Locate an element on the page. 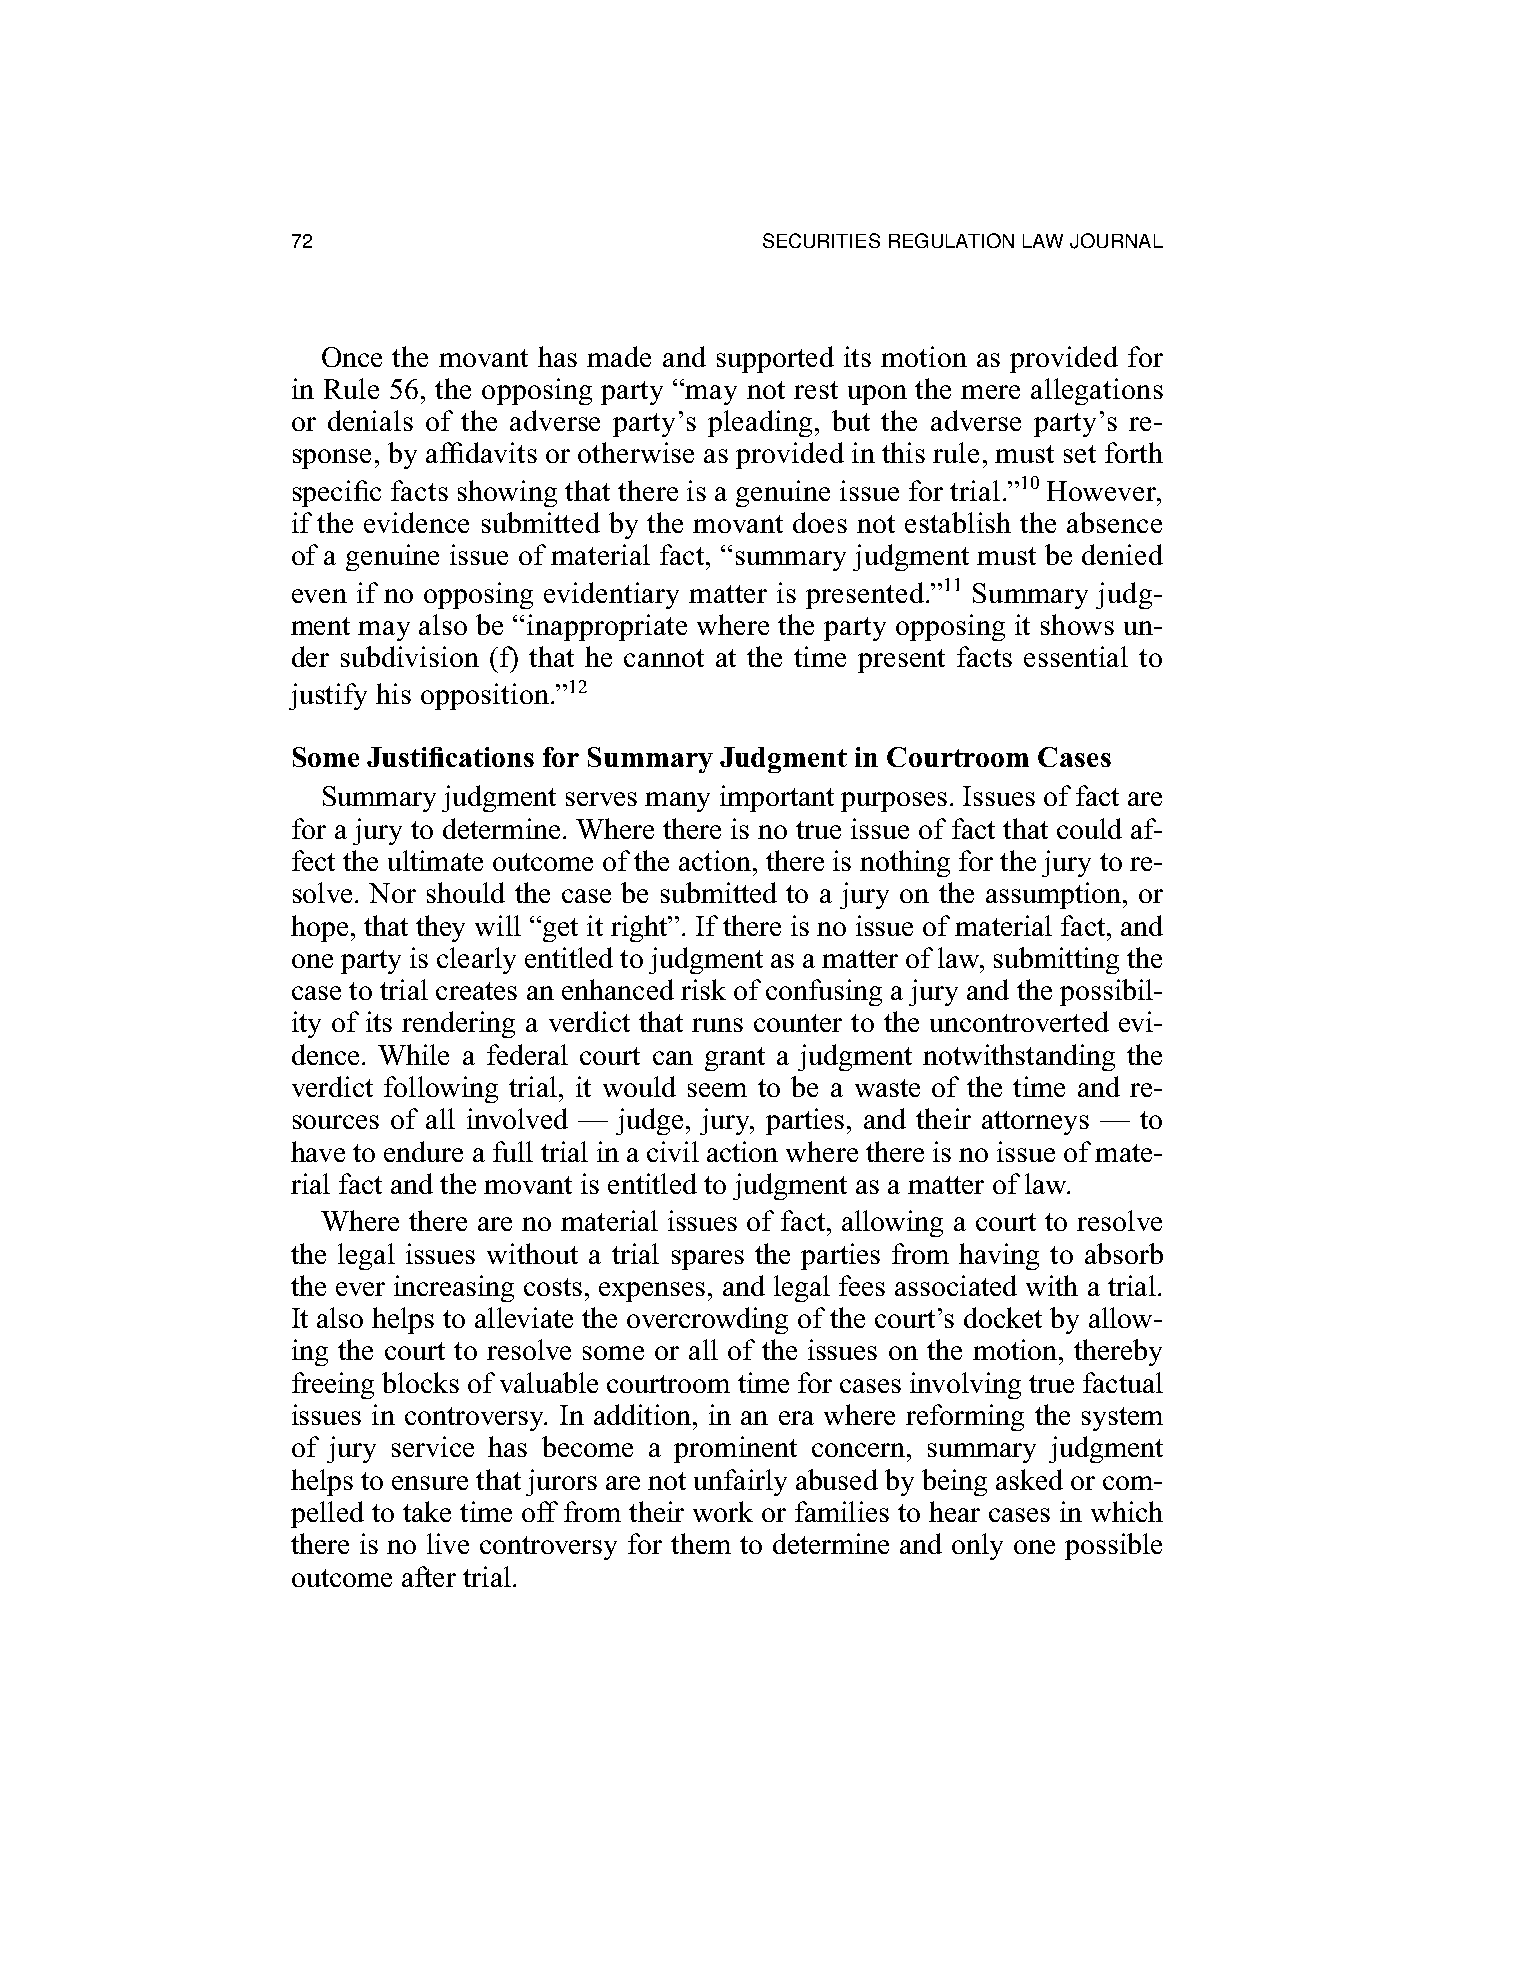  only is located at coordinates (977, 1546).
